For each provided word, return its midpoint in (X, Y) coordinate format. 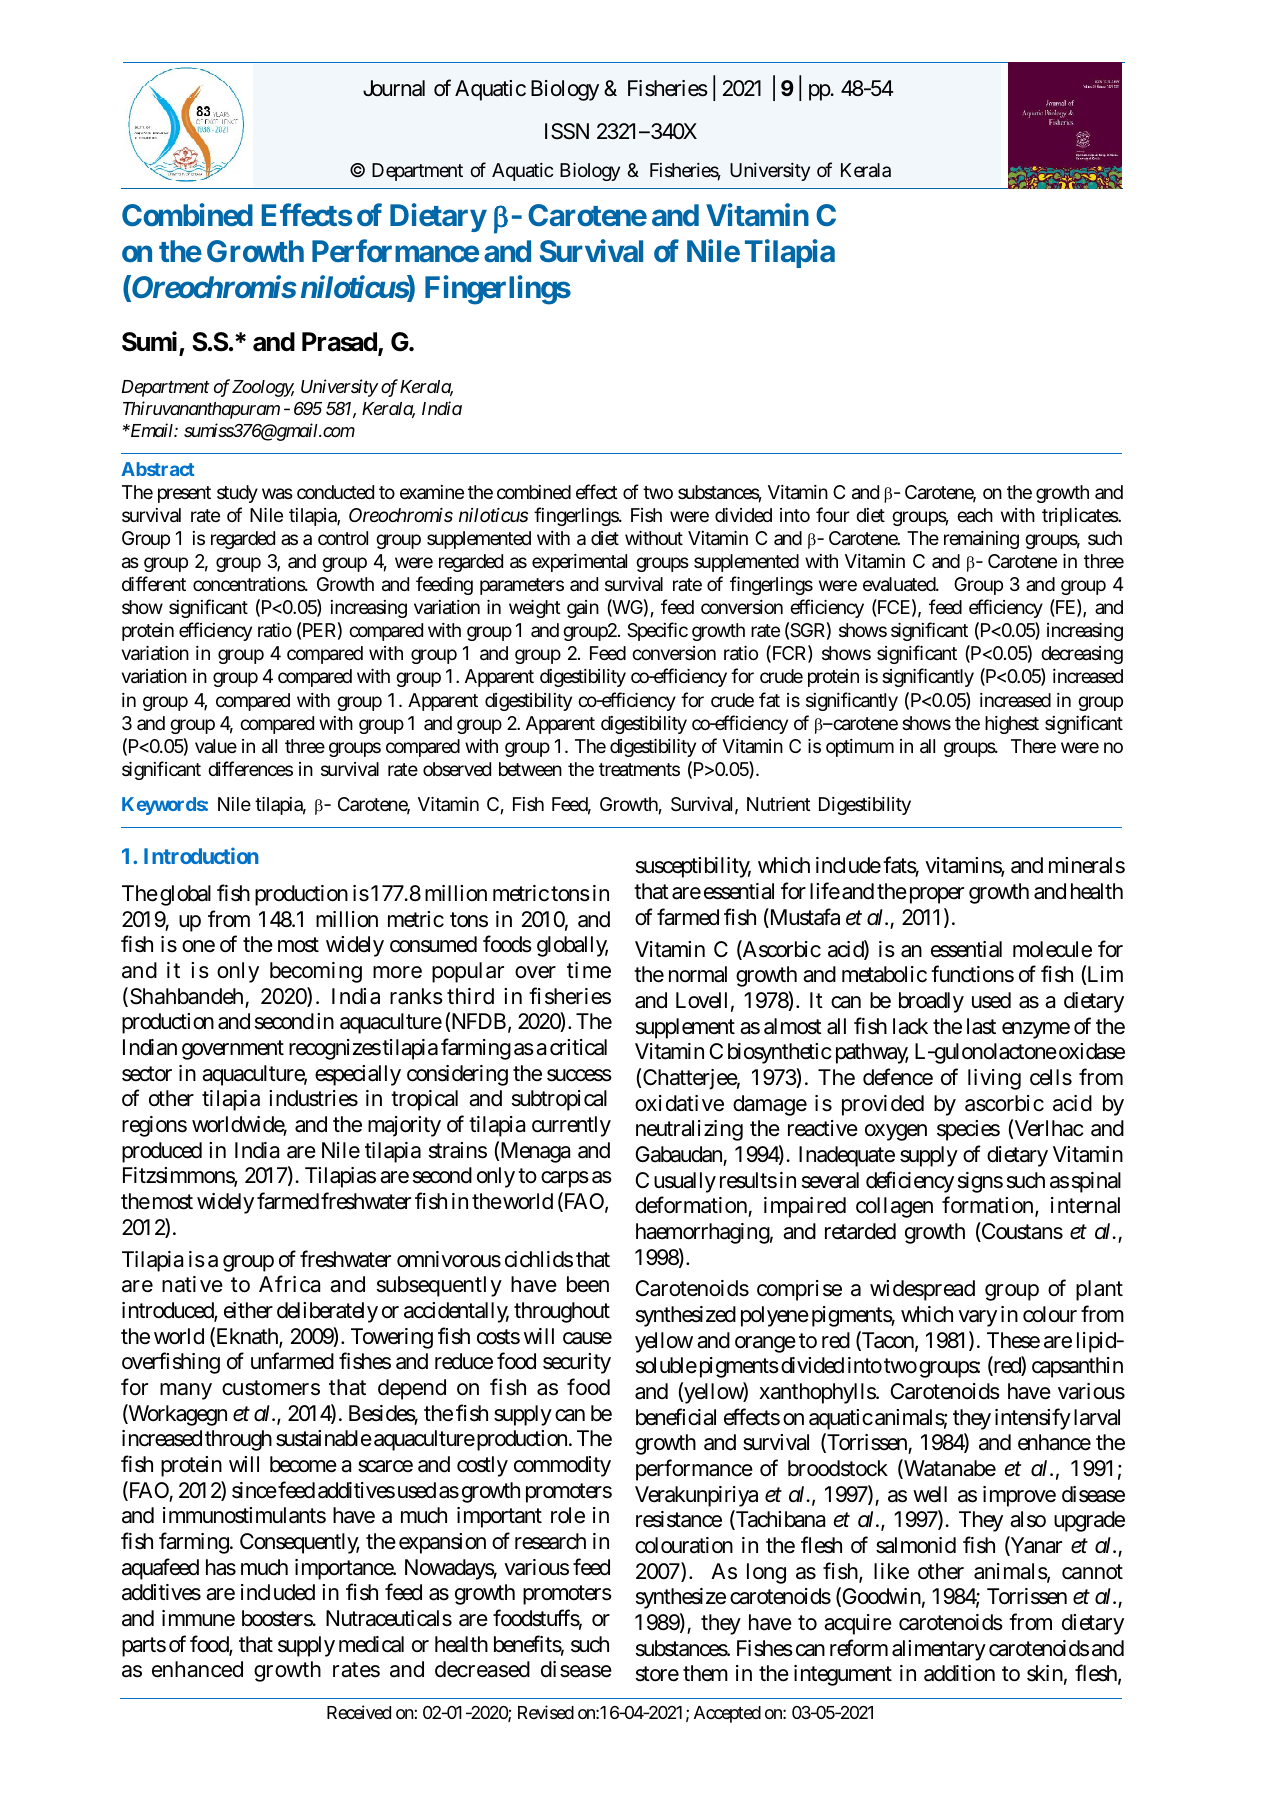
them (705, 1673)
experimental (579, 563)
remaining (981, 540)
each (975, 515)
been (588, 1284)
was (277, 494)
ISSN (567, 131)
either (248, 1310)
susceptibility (693, 867)
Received (359, 1712)
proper (935, 895)
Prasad (340, 343)
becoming (316, 972)
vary (977, 1318)
